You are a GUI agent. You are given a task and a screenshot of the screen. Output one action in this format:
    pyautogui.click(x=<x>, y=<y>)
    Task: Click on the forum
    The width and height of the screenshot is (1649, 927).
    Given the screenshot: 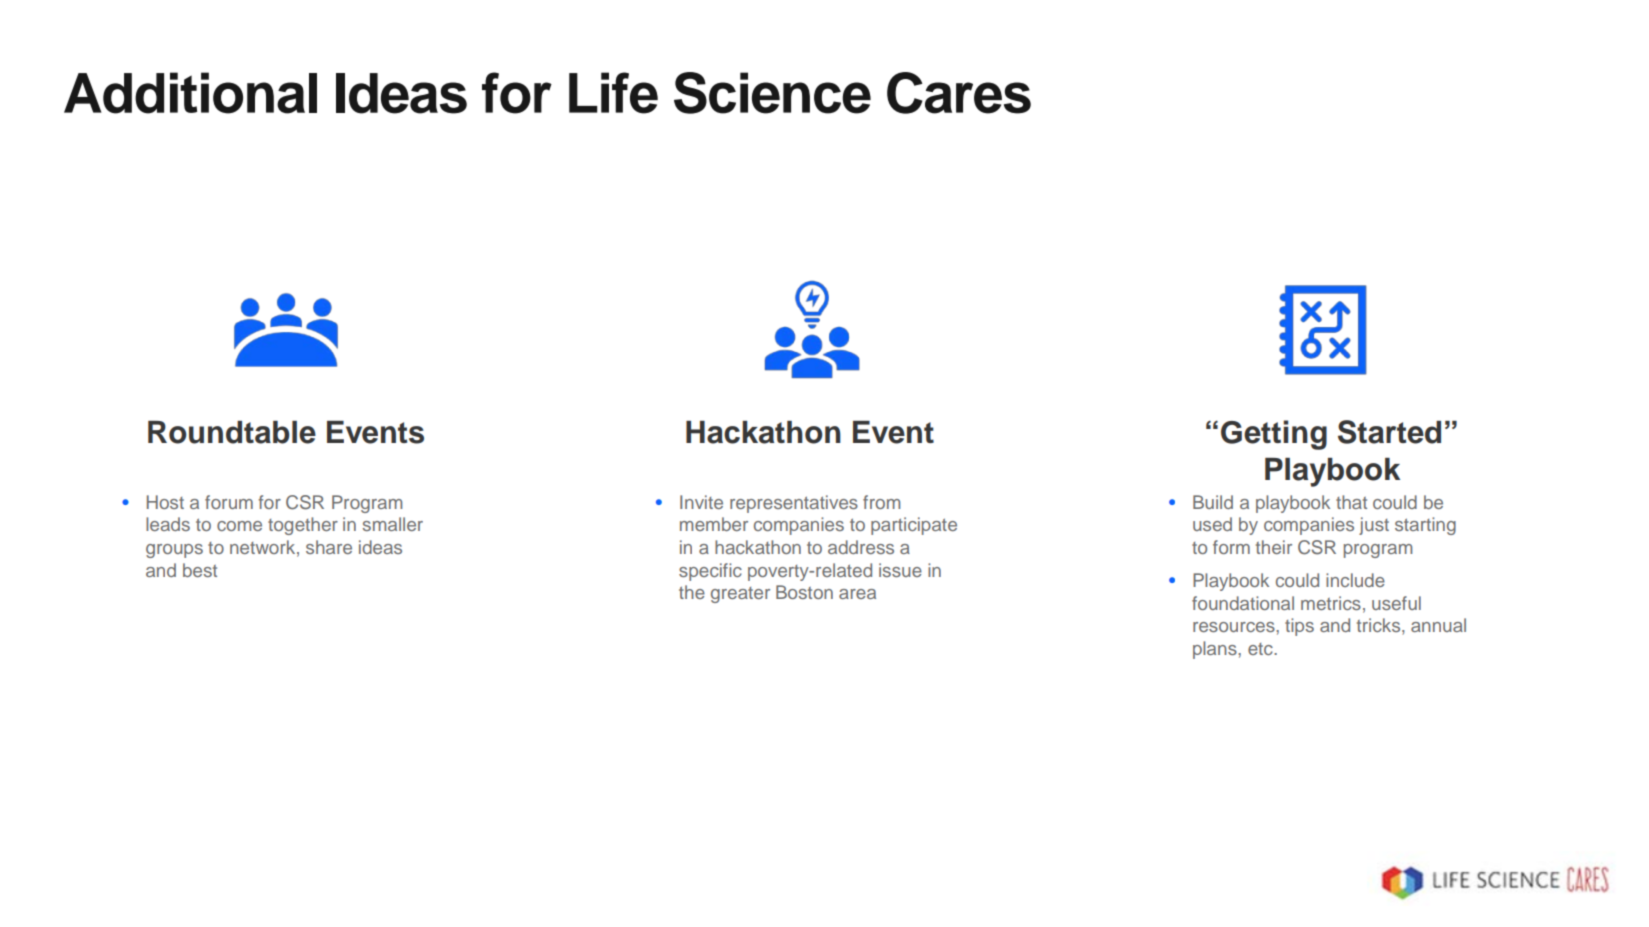 What is the action you would take?
    pyautogui.click(x=229, y=502)
